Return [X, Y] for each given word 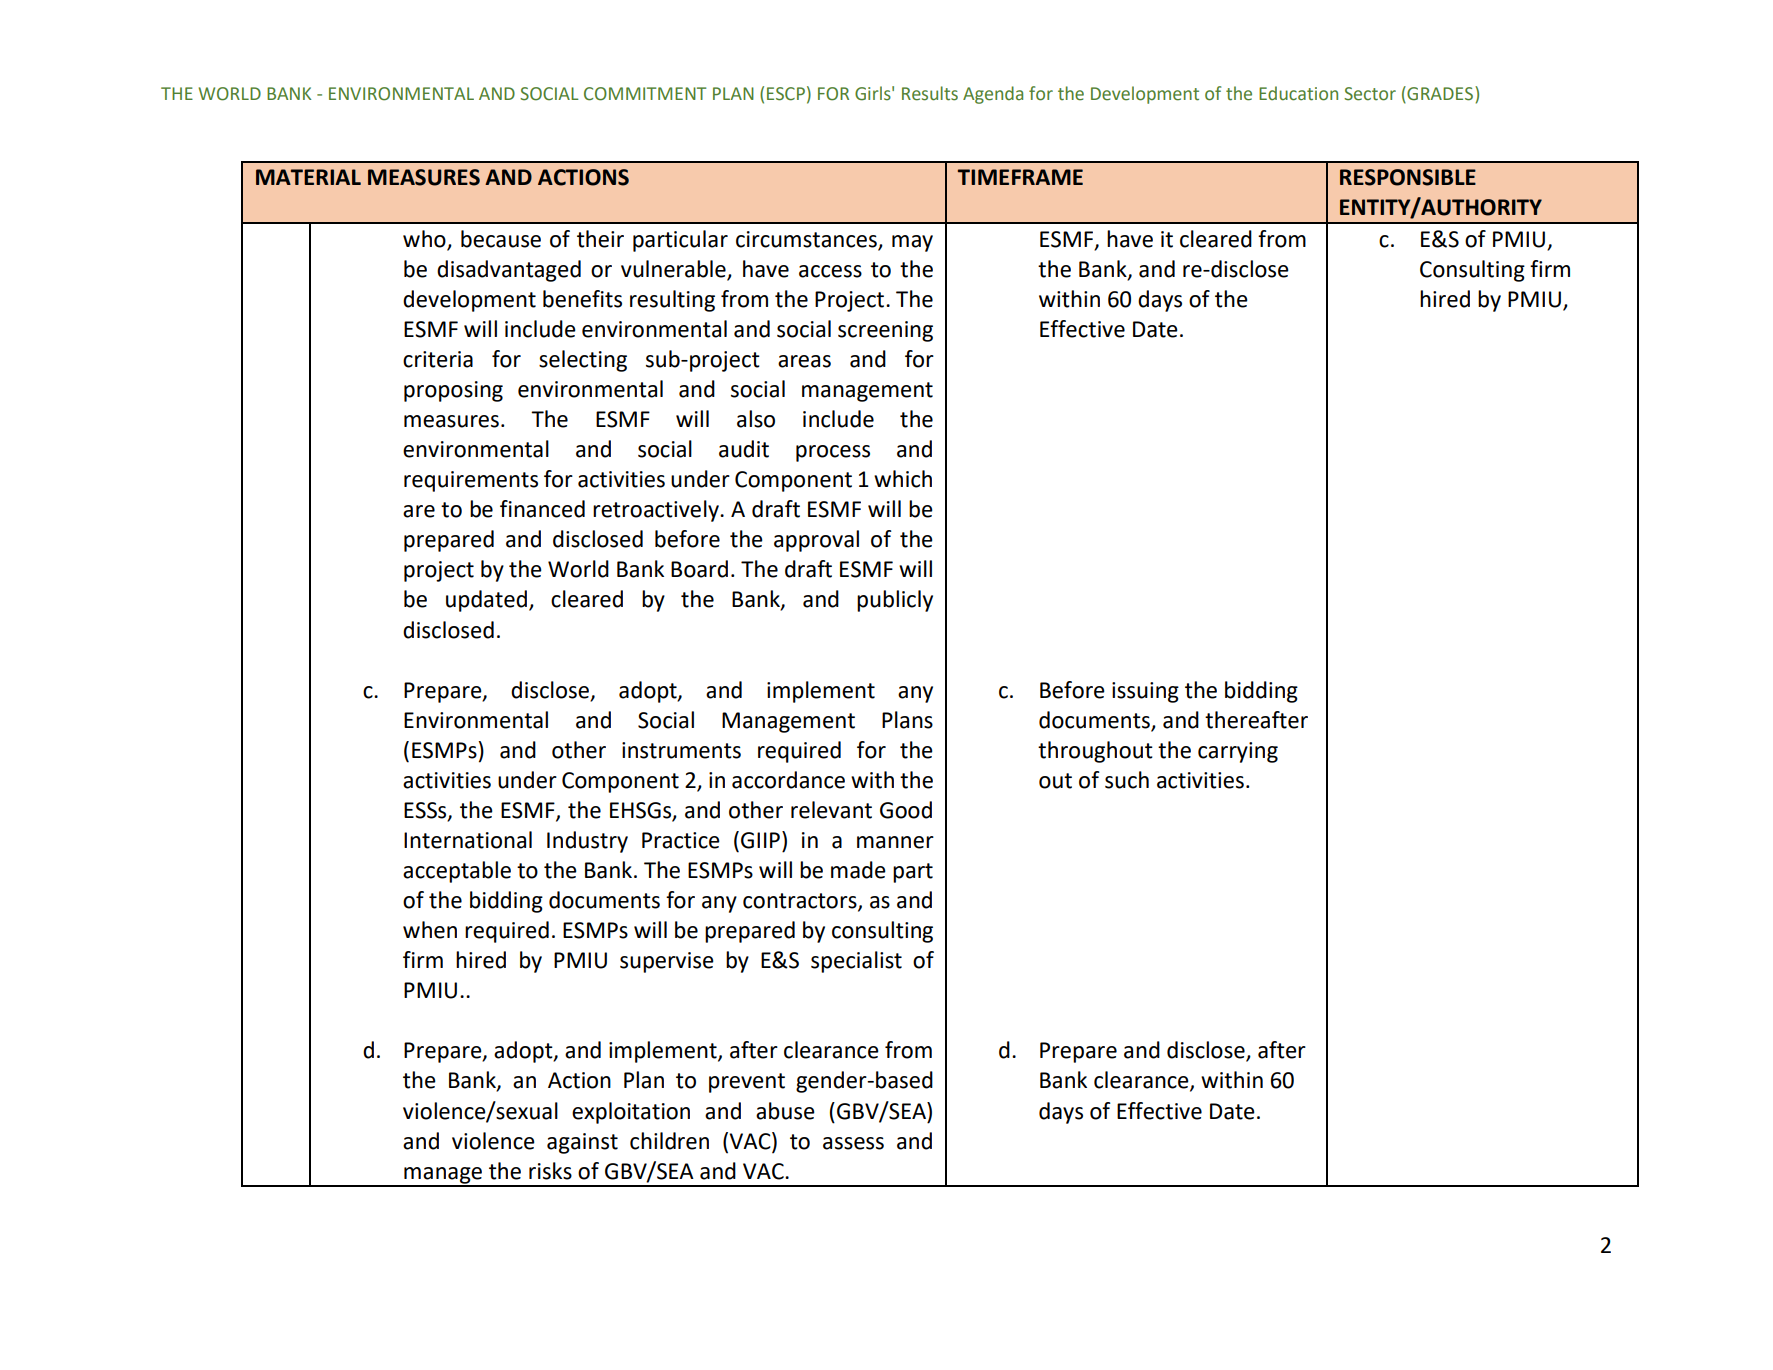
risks [550, 1171]
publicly [895, 601]
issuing [1145, 692]
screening [885, 331]
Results [930, 93]
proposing [453, 391]
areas [804, 361]
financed [542, 509]
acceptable [457, 872]
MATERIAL [308, 177]
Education [1298, 93]
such [1127, 780]
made [858, 870]
